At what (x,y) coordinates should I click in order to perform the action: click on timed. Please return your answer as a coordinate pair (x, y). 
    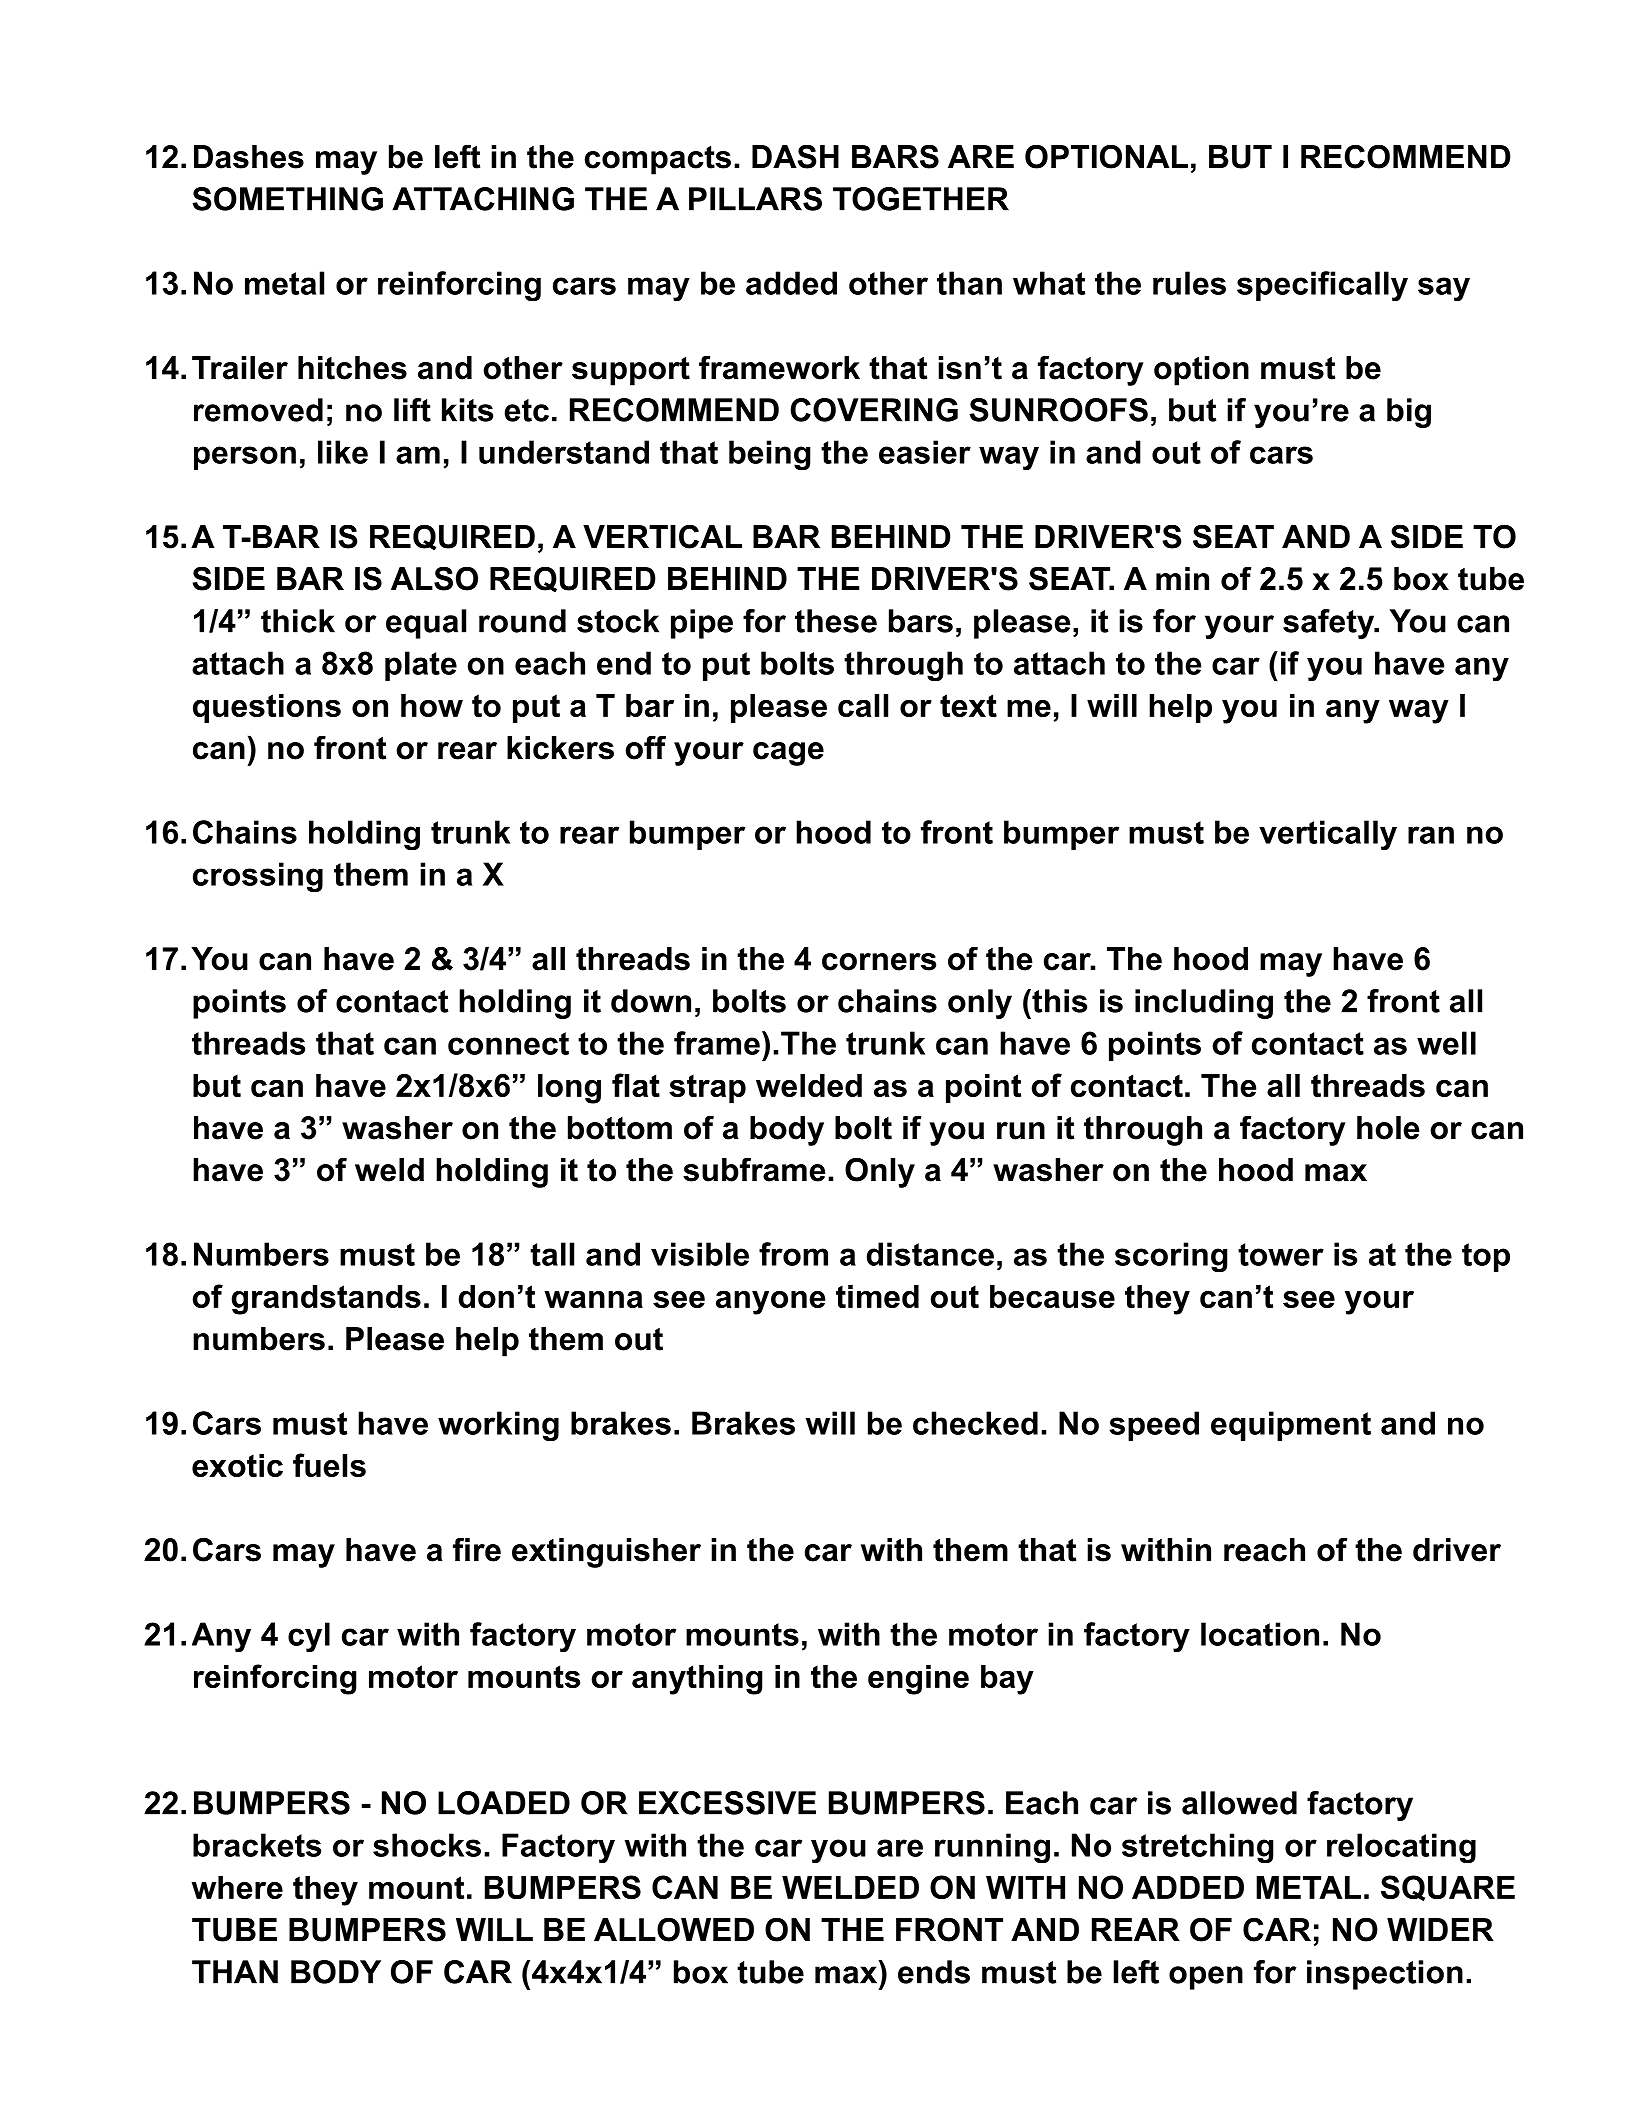
    Looking at the image, I should click on (877, 1296).
